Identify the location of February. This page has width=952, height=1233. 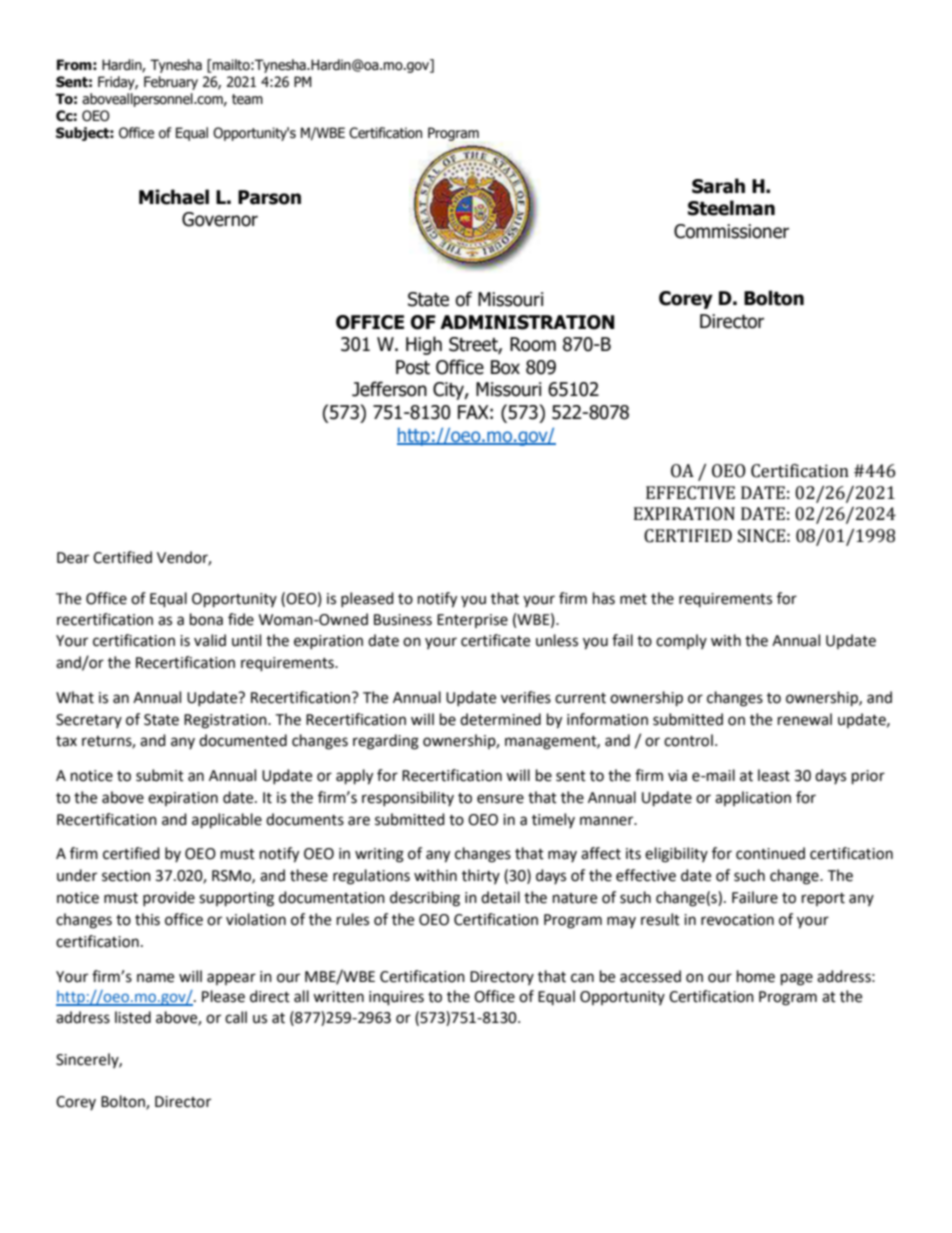
(171, 83).
